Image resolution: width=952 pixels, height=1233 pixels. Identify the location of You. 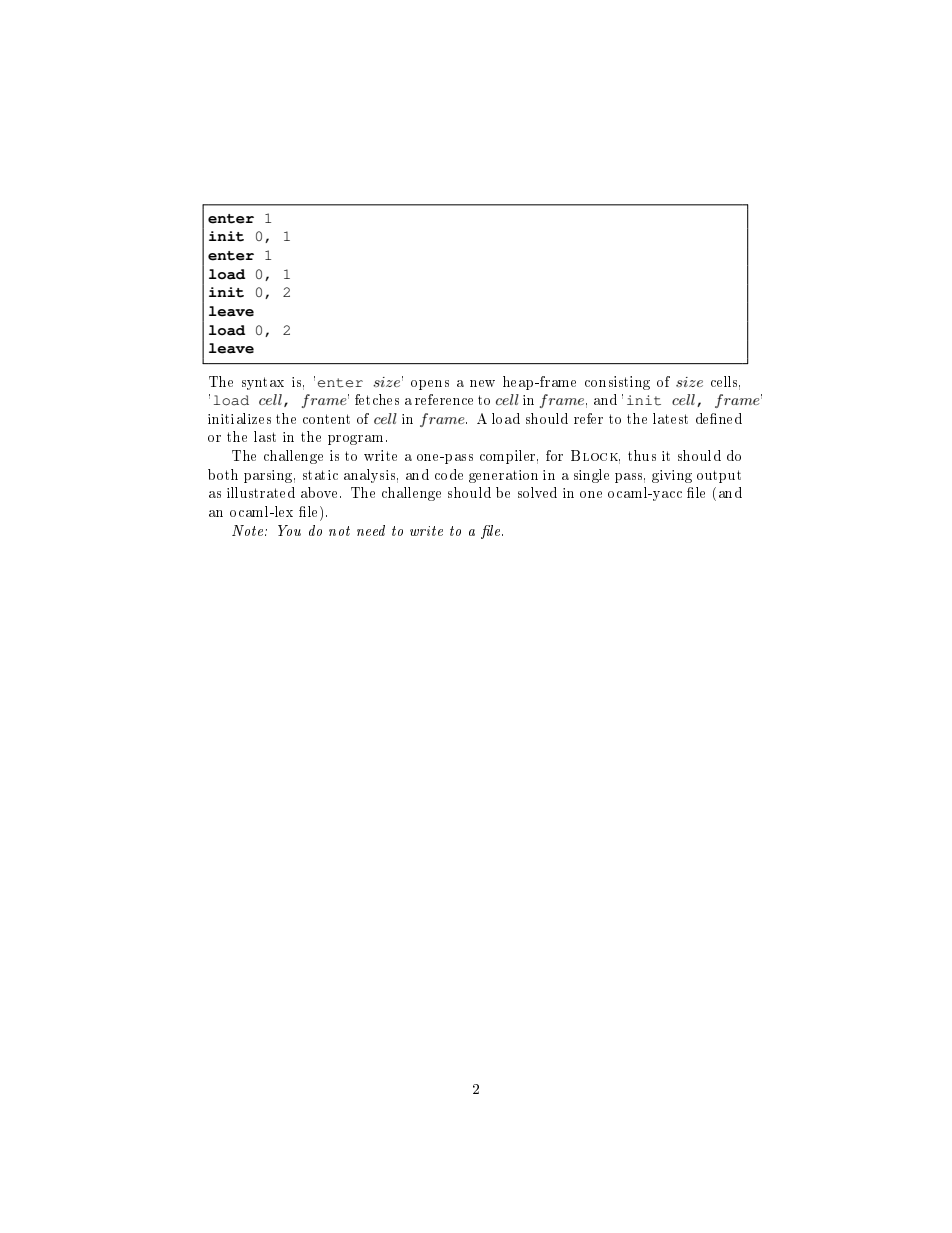
(289, 530).
